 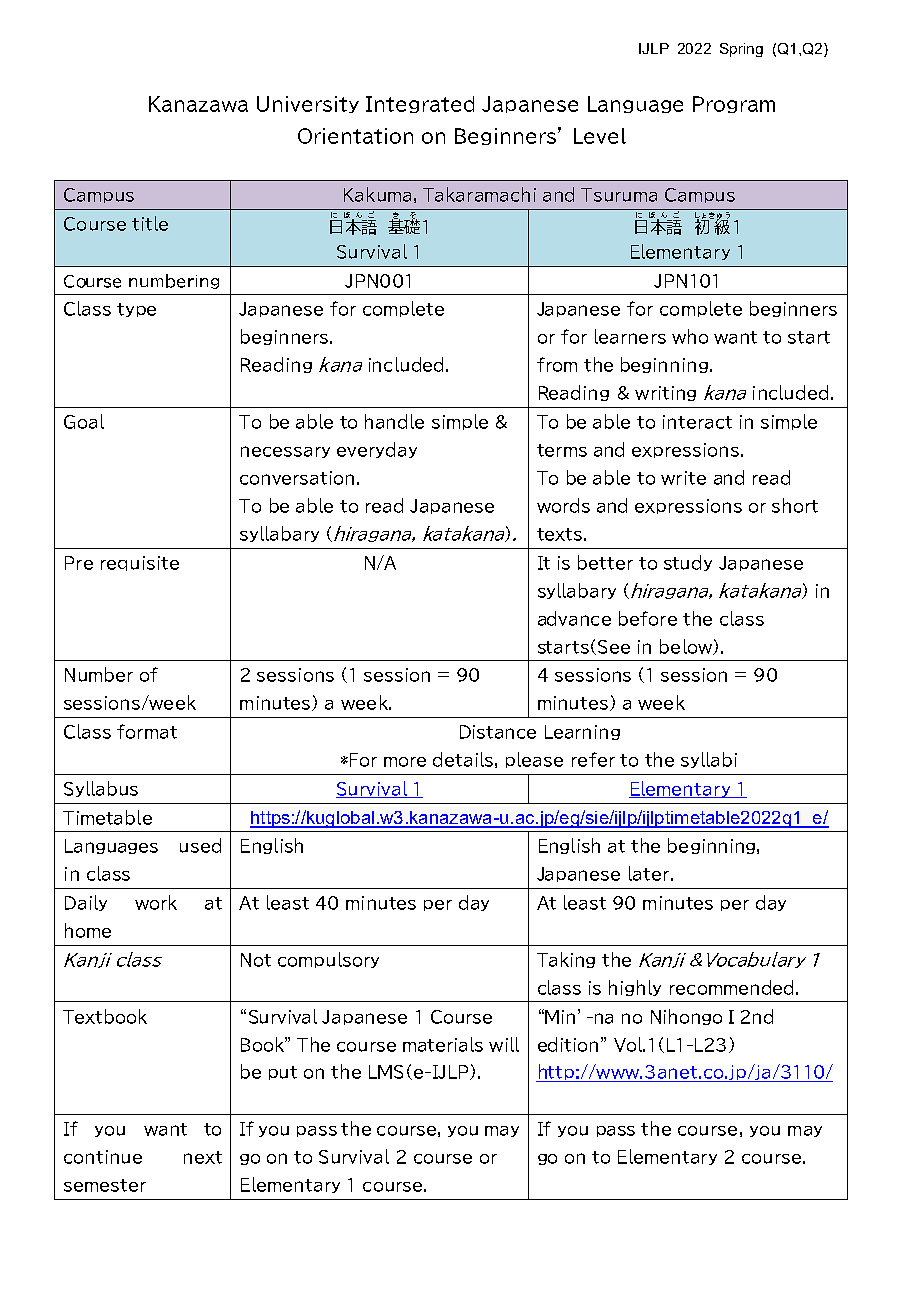 I want to click on who, so click(x=690, y=336).
